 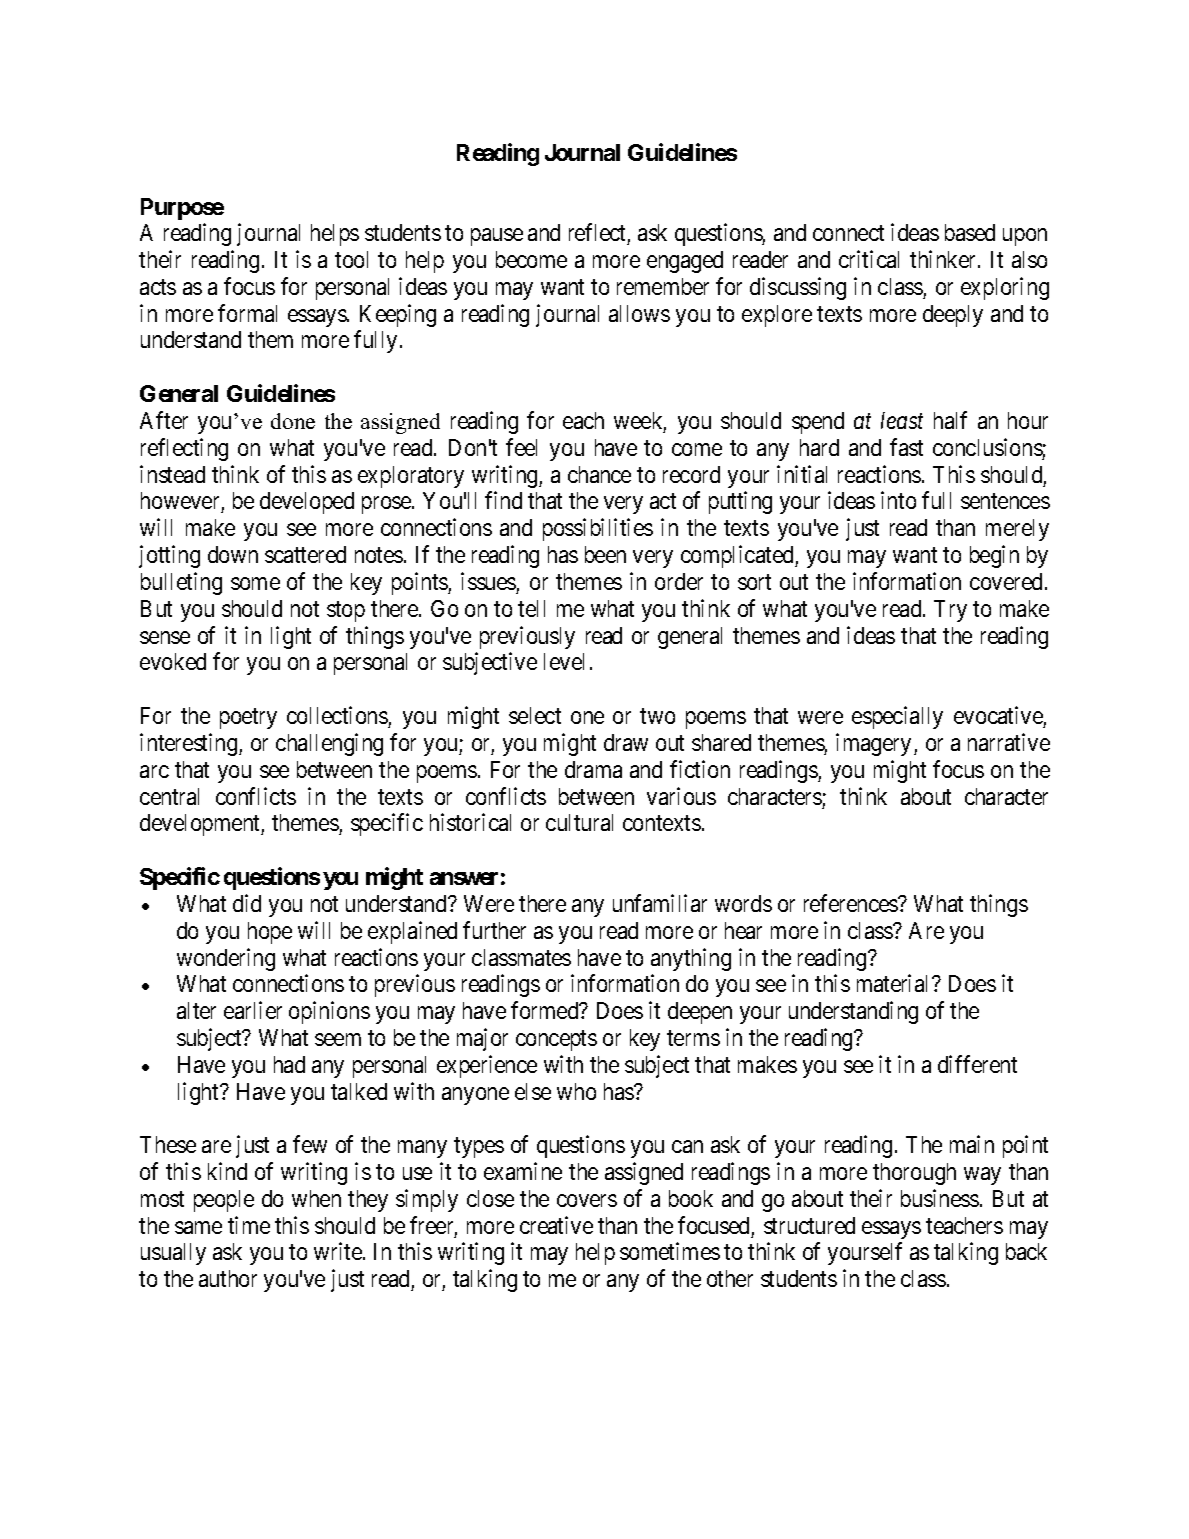 I want to click on developed, so click(x=307, y=503).
